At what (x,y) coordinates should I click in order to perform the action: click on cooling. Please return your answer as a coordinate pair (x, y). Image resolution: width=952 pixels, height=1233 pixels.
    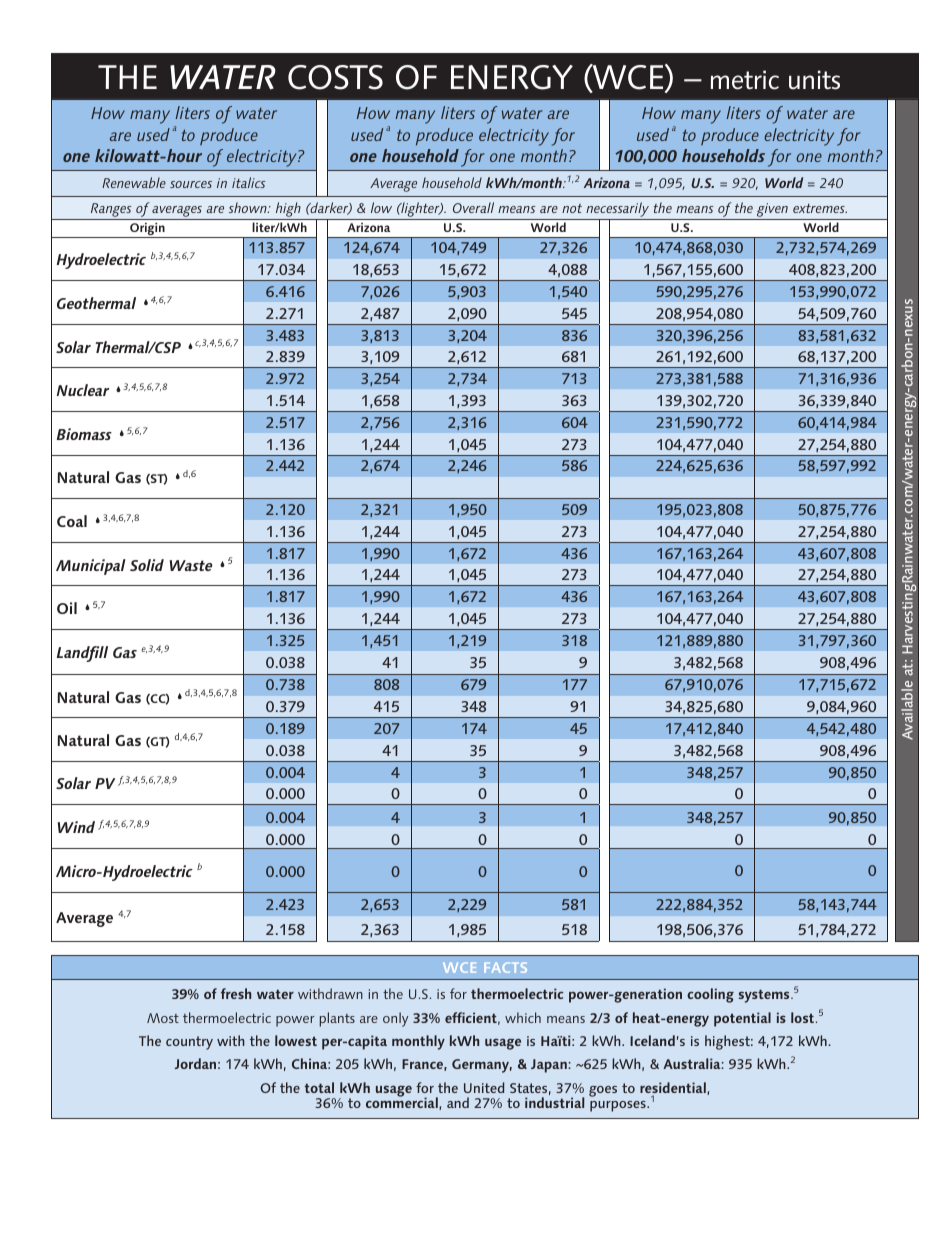
    Looking at the image, I should click on (710, 995).
